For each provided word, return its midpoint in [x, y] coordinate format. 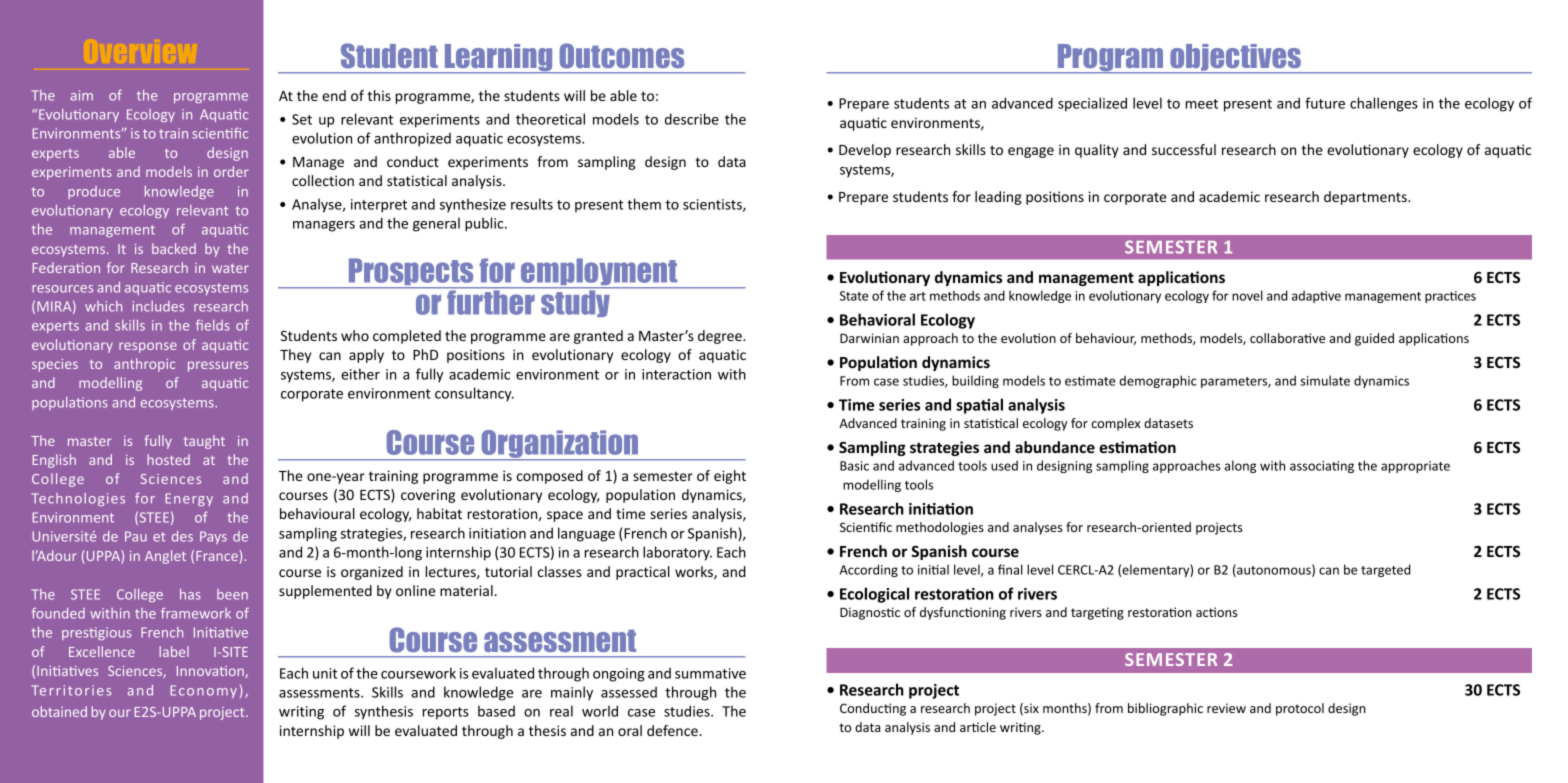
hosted [168, 459]
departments [1366, 198]
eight [730, 477]
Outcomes [622, 56]
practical [643, 573]
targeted [1385, 570]
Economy [204, 691]
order [231, 171]
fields [213, 325]
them [644, 204]
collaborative [1287, 338]
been [232, 594]
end [334, 95]
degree [721, 337]
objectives [1236, 58]
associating [1322, 467]
